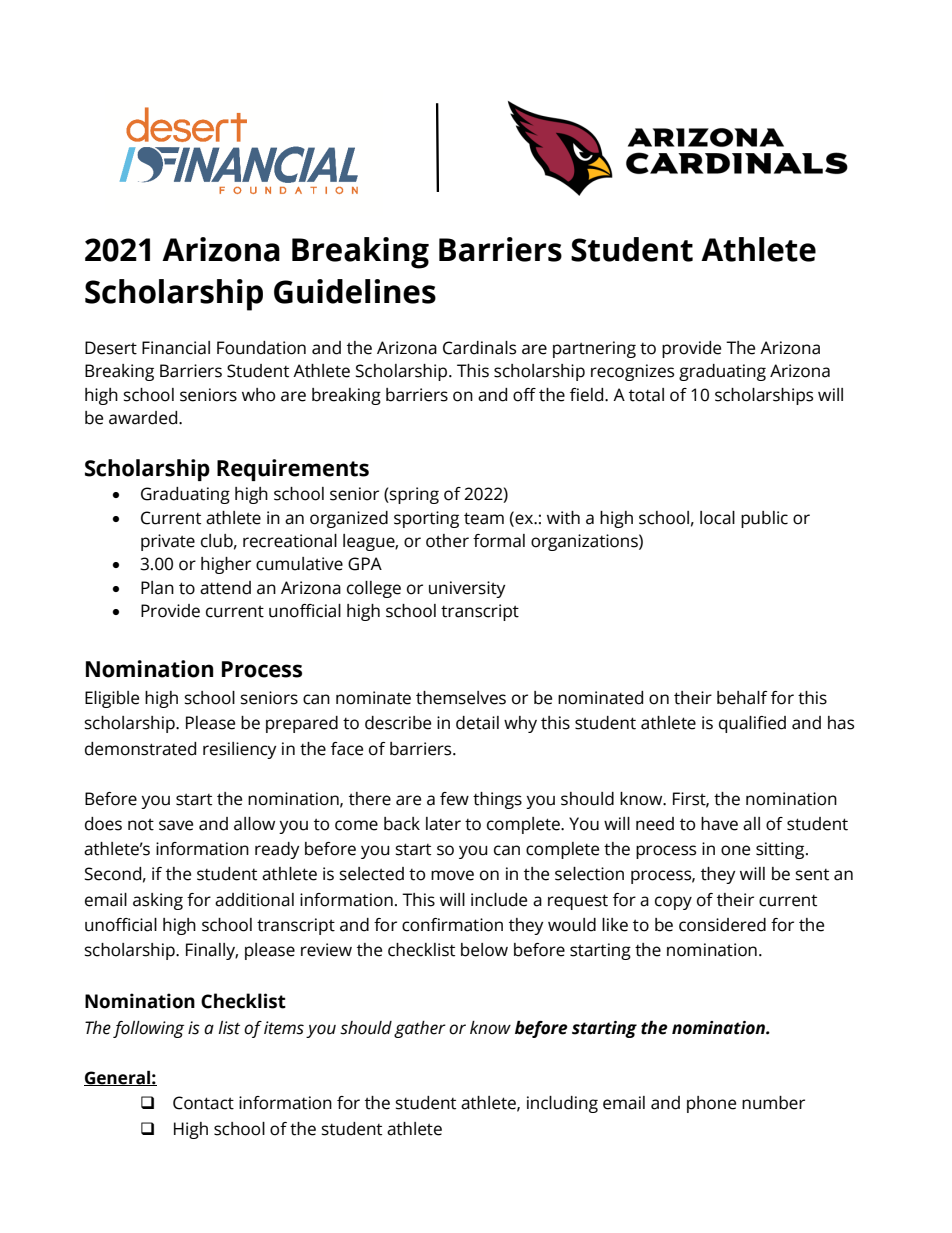 The width and height of the page is (952, 1233). Describe the element at coordinates (203, 1103) in the page. I see `Contact` at that location.
